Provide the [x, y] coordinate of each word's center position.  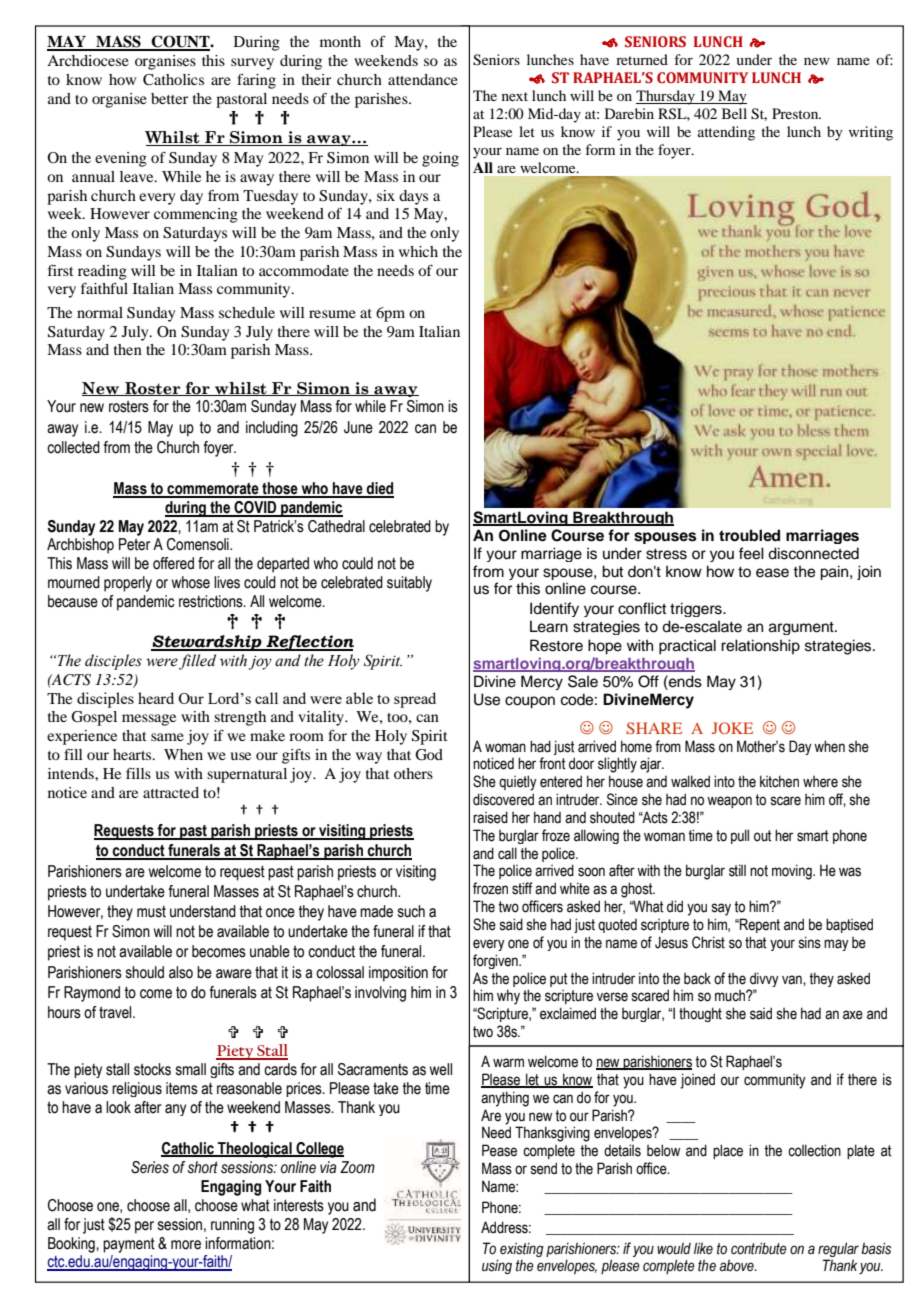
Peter [135, 544]
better [169, 98]
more [186, 1245]
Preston [796, 113]
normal [100, 312]
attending [726, 133]
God [429, 755]
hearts [133, 754]
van [793, 980]
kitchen [779, 781]
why [508, 997]
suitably [409, 584]
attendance [423, 79]
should [145, 972]
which [418, 251]
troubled [749, 535]
